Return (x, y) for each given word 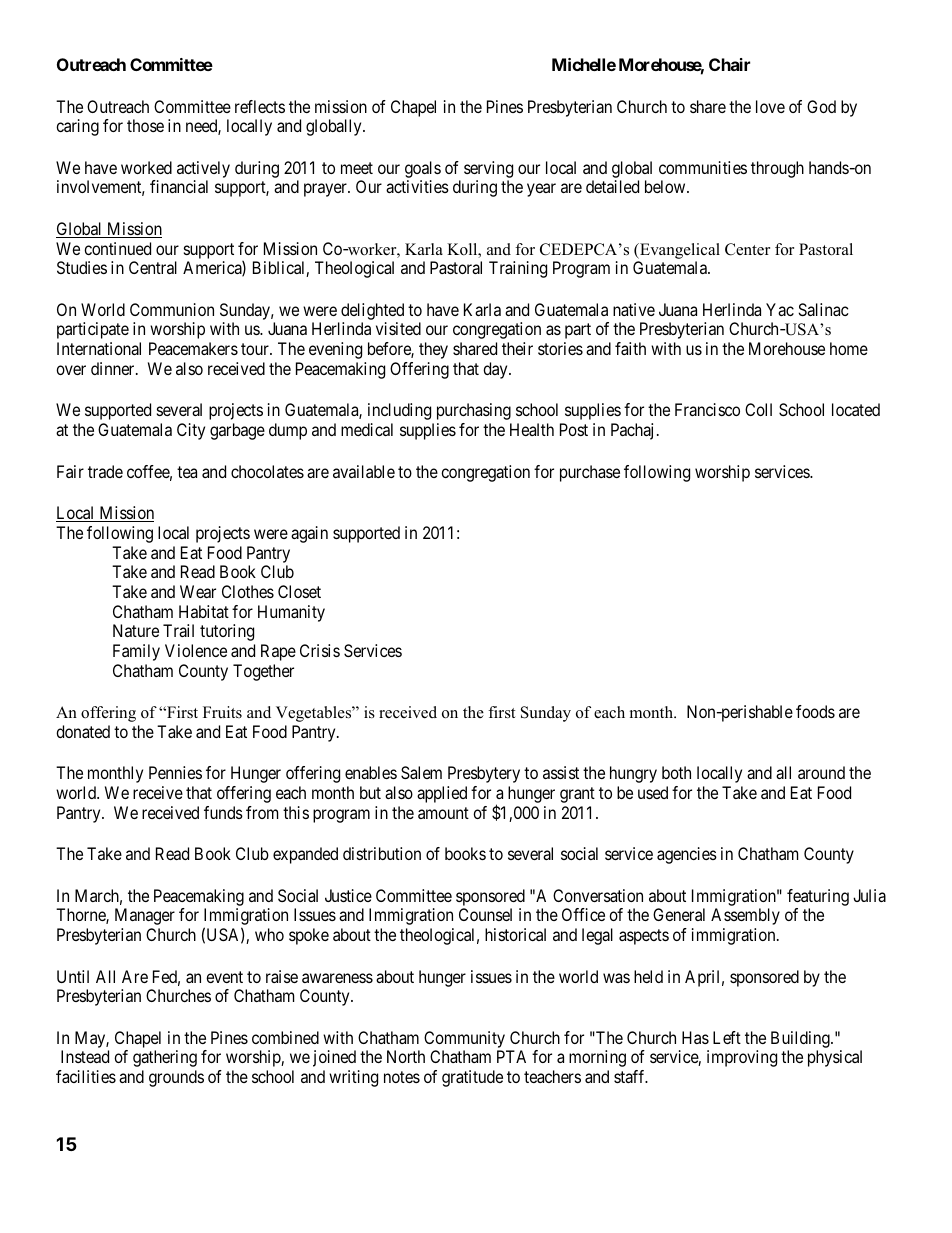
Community (466, 1041)
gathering (165, 1058)
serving (488, 171)
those (145, 125)
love (770, 106)
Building (801, 1041)
